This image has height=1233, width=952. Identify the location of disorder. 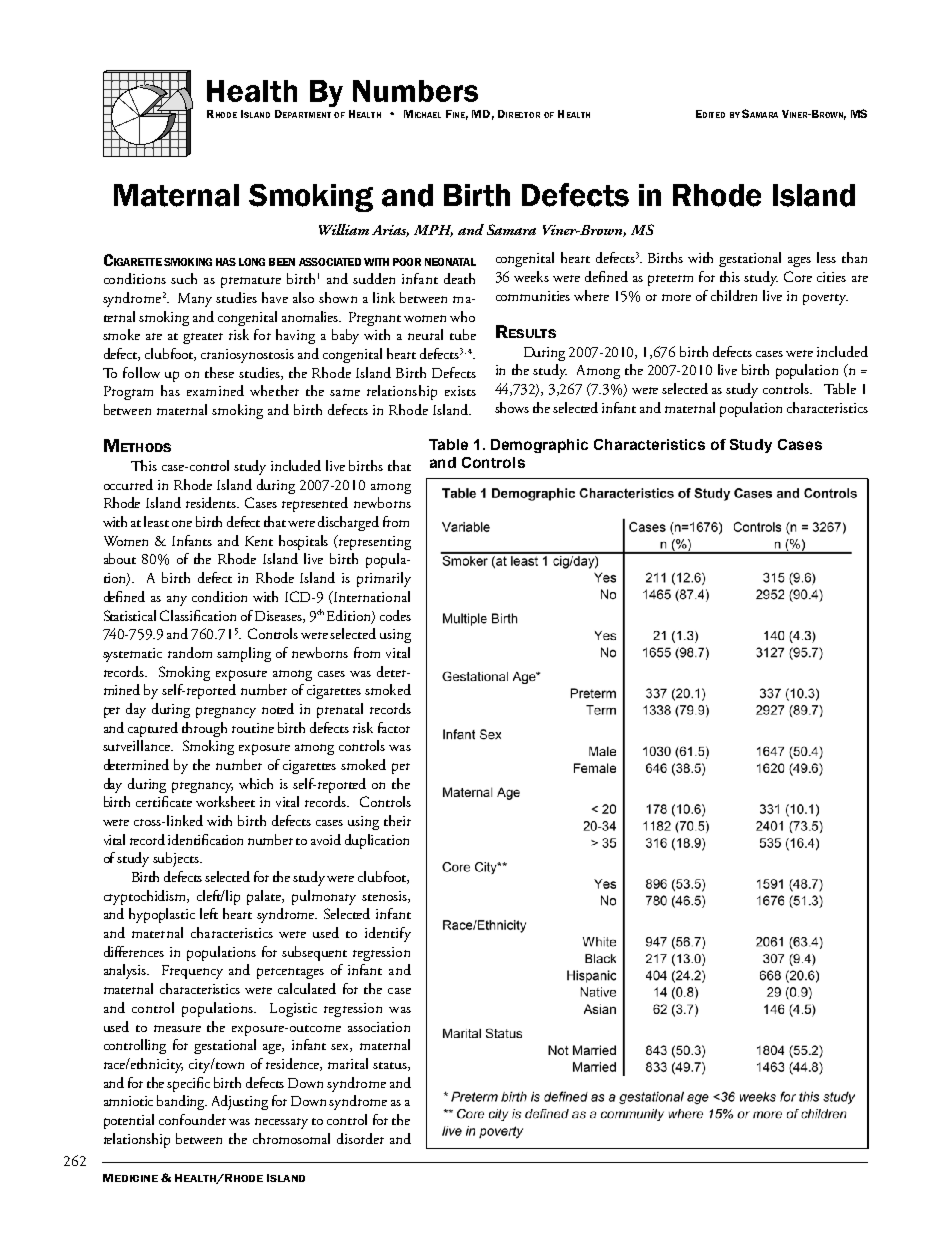
(360, 1138).
